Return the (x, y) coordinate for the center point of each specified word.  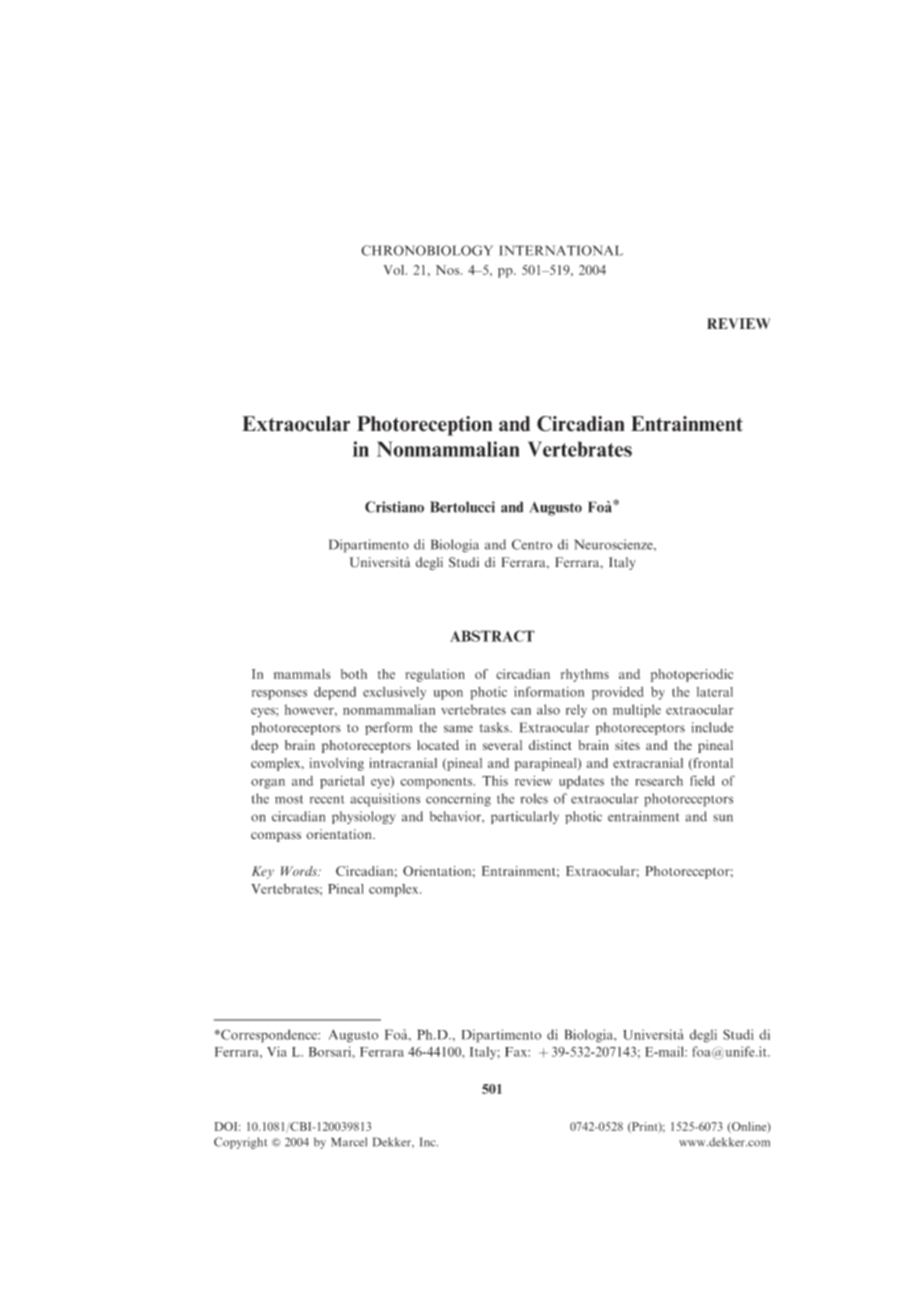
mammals (302, 674)
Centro (532, 544)
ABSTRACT (492, 636)
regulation (435, 675)
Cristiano (394, 507)
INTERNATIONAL (561, 250)
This (495, 780)
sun (723, 818)
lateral (715, 692)
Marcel (349, 1142)
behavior (456, 816)
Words (300, 871)
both (354, 674)
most (289, 799)
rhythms (585, 675)
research (659, 781)
